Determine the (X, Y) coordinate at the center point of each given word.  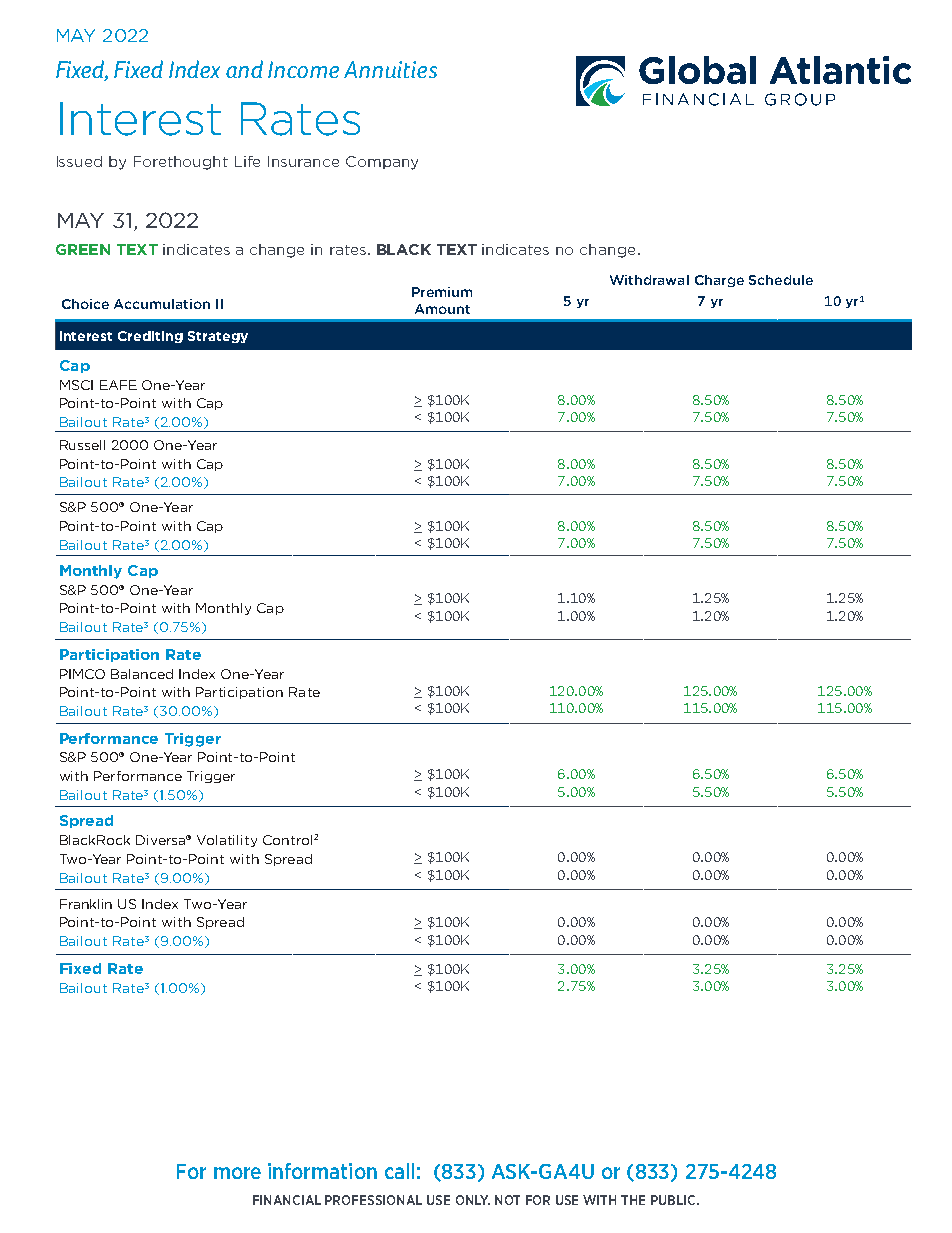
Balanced (142, 674)
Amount (442, 309)
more (237, 1173)
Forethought (181, 163)
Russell (82, 445)
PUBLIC (674, 1200)
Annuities (390, 69)
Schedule (781, 280)
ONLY (473, 1200)
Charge (719, 281)
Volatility (227, 841)
